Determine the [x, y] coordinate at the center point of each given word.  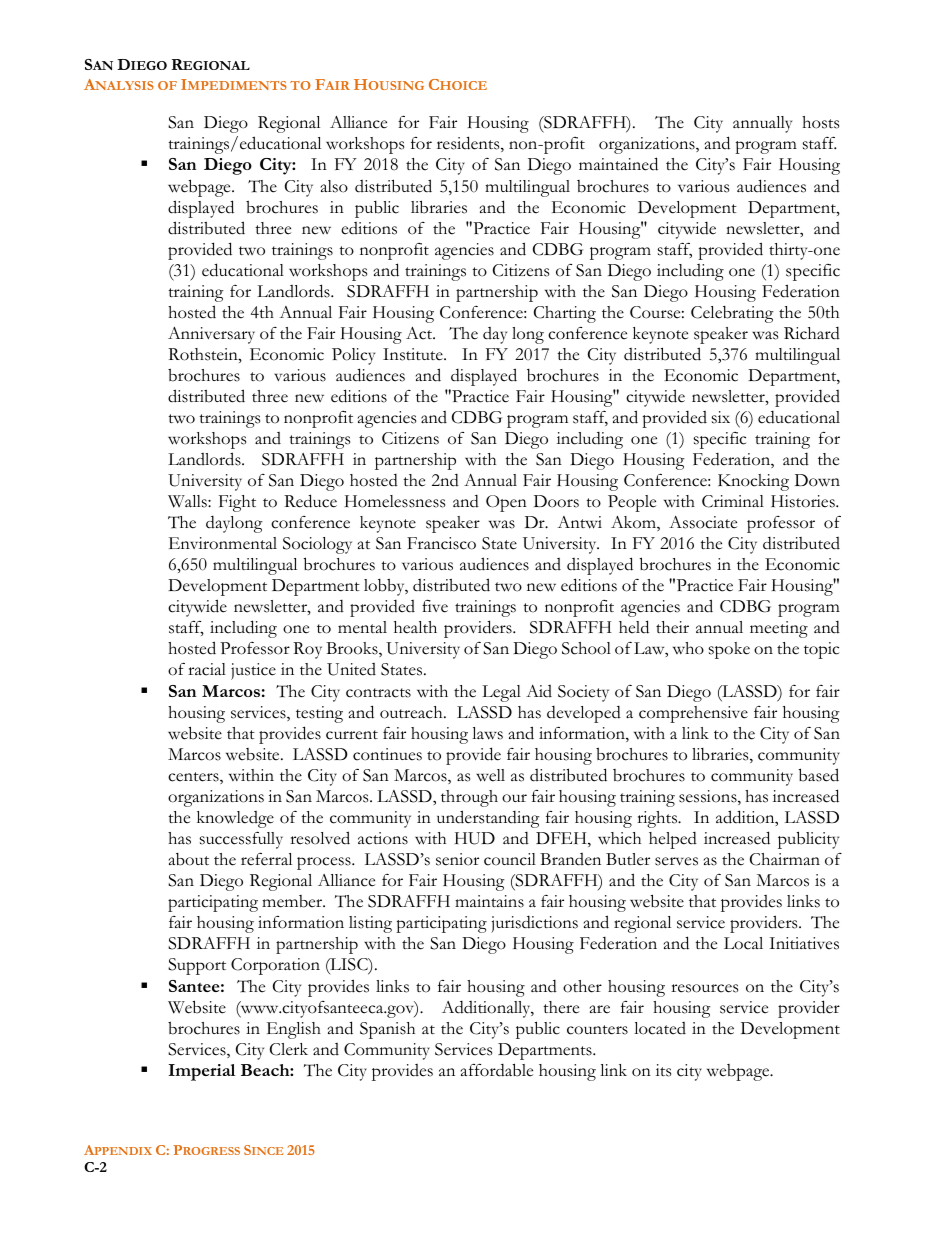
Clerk [289, 1049]
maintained [618, 164]
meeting [779, 629]
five [435, 606]
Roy [307, 650]
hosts [820, 122]
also [334, 186]
